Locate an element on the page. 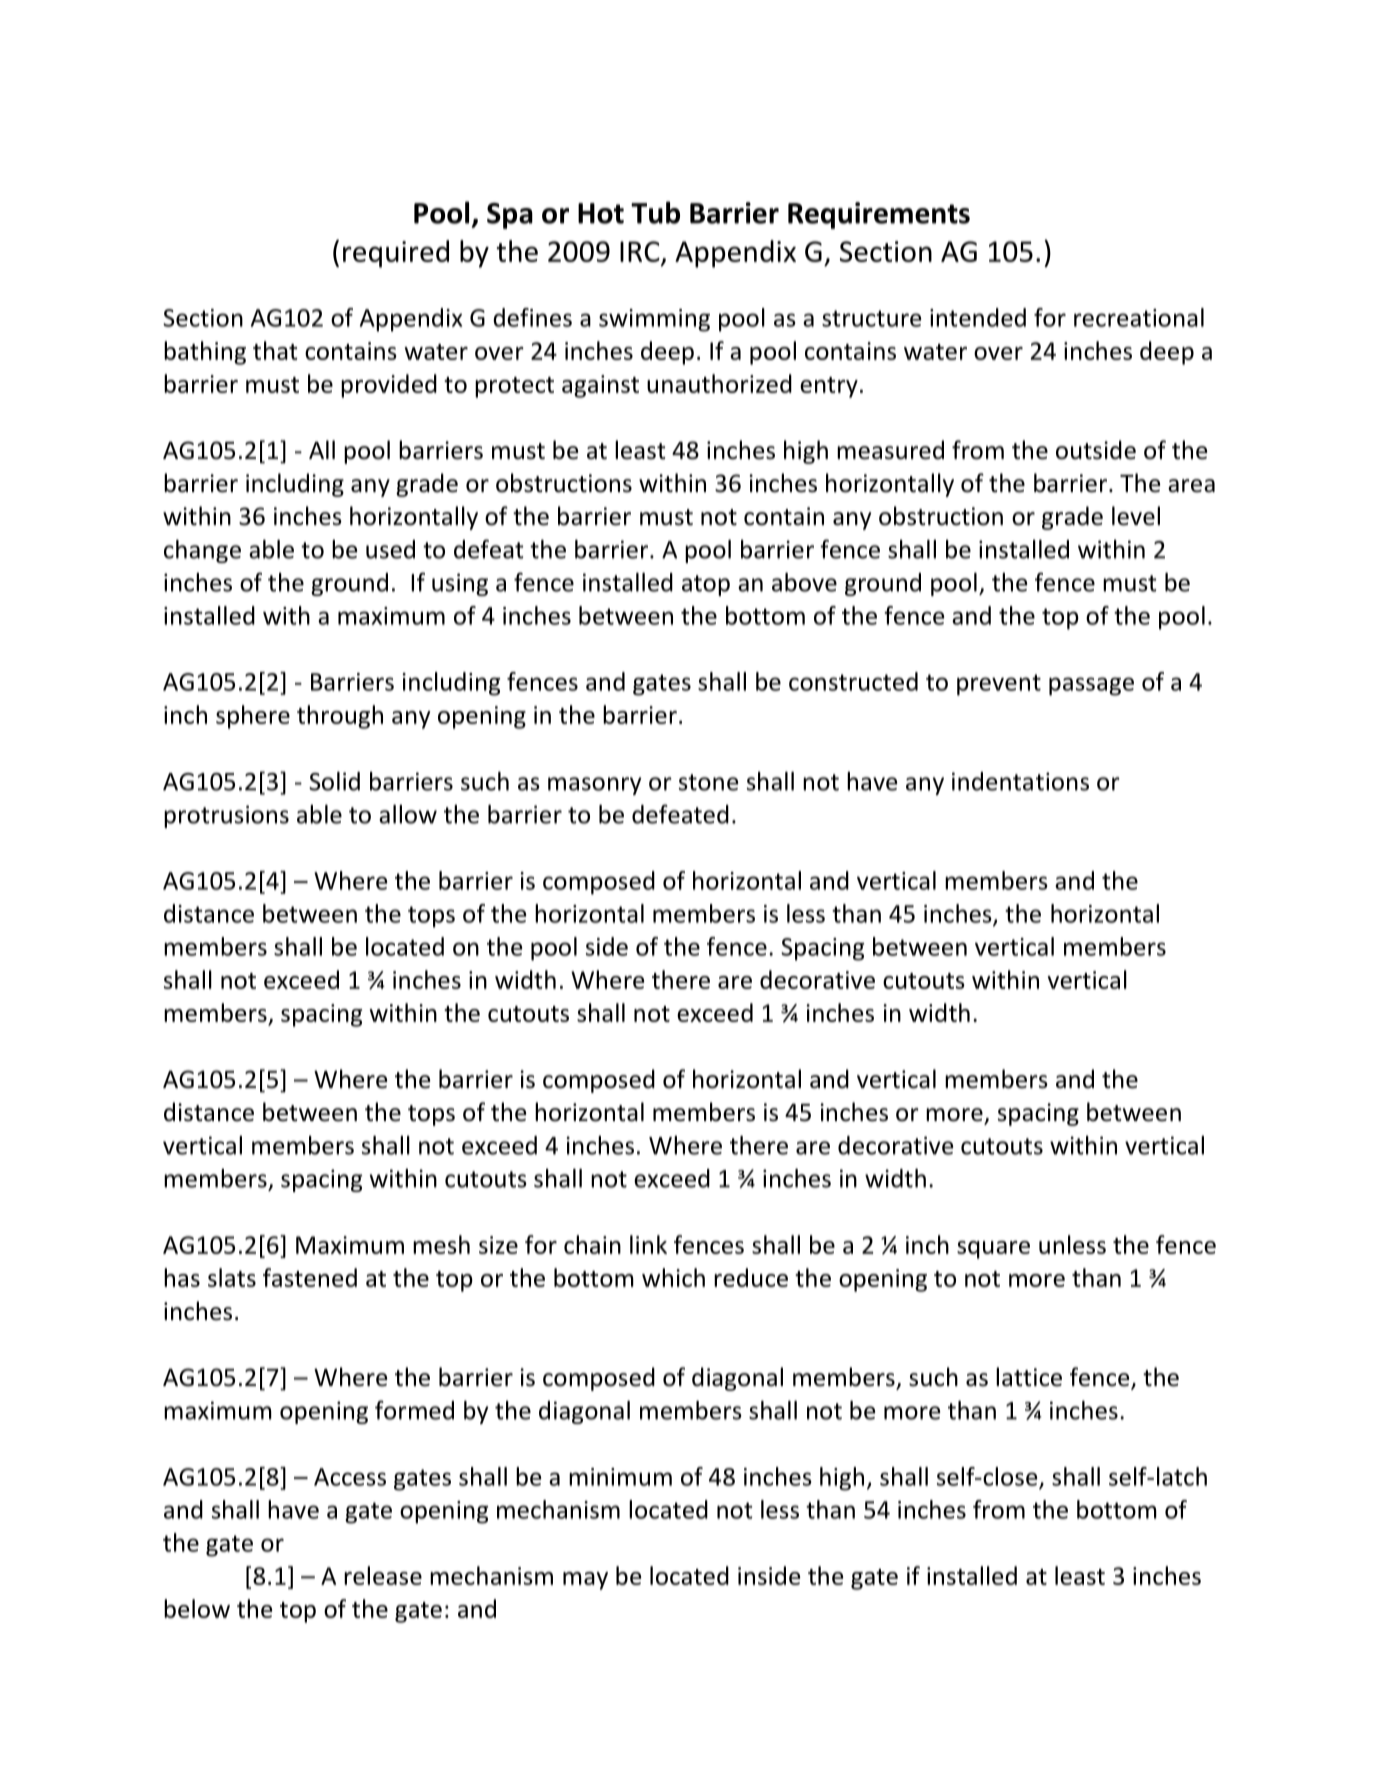 The width and height of the document is (1383, 1790). fastened is located at coordinates (310, 1277).
